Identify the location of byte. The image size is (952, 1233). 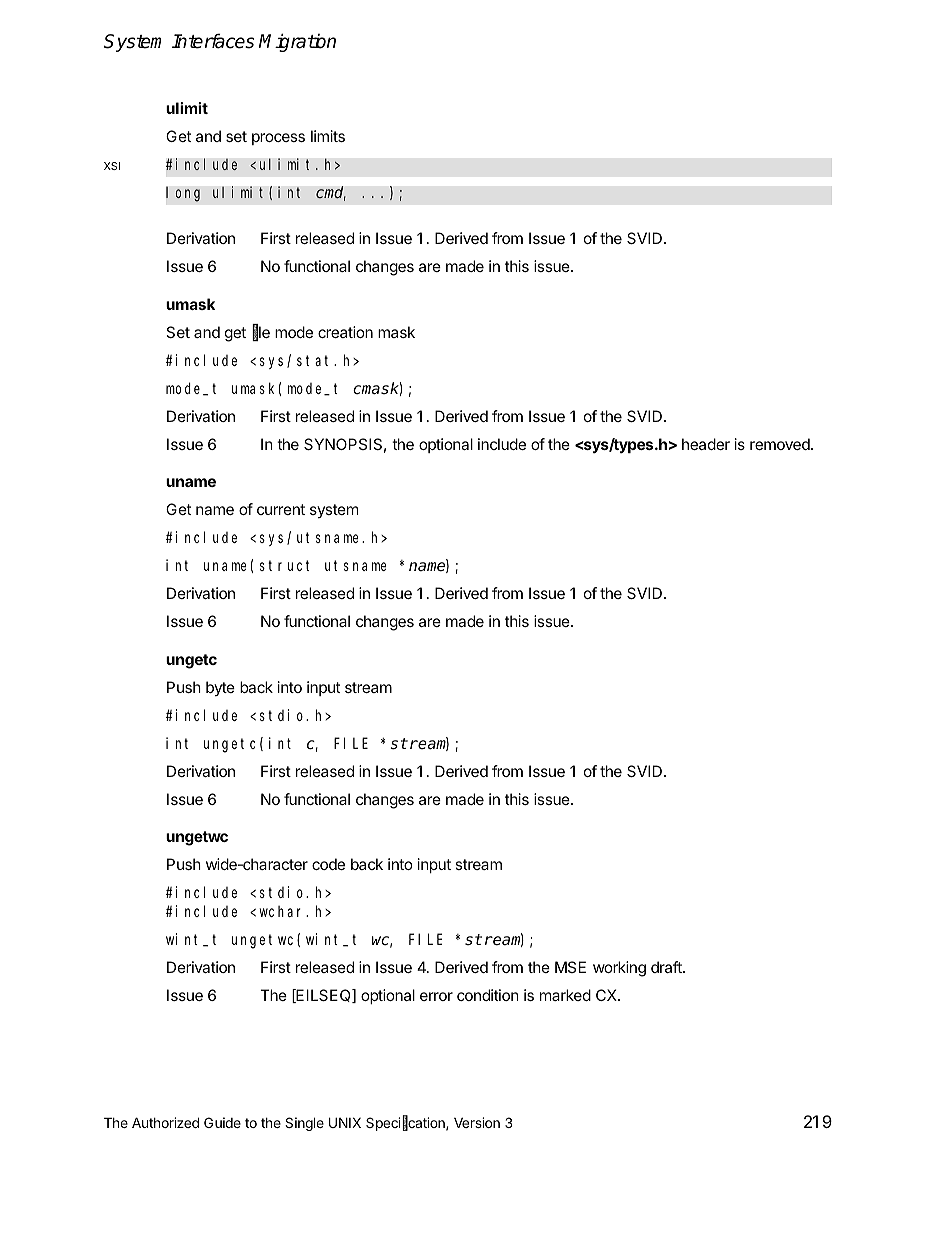
(220, 688).
